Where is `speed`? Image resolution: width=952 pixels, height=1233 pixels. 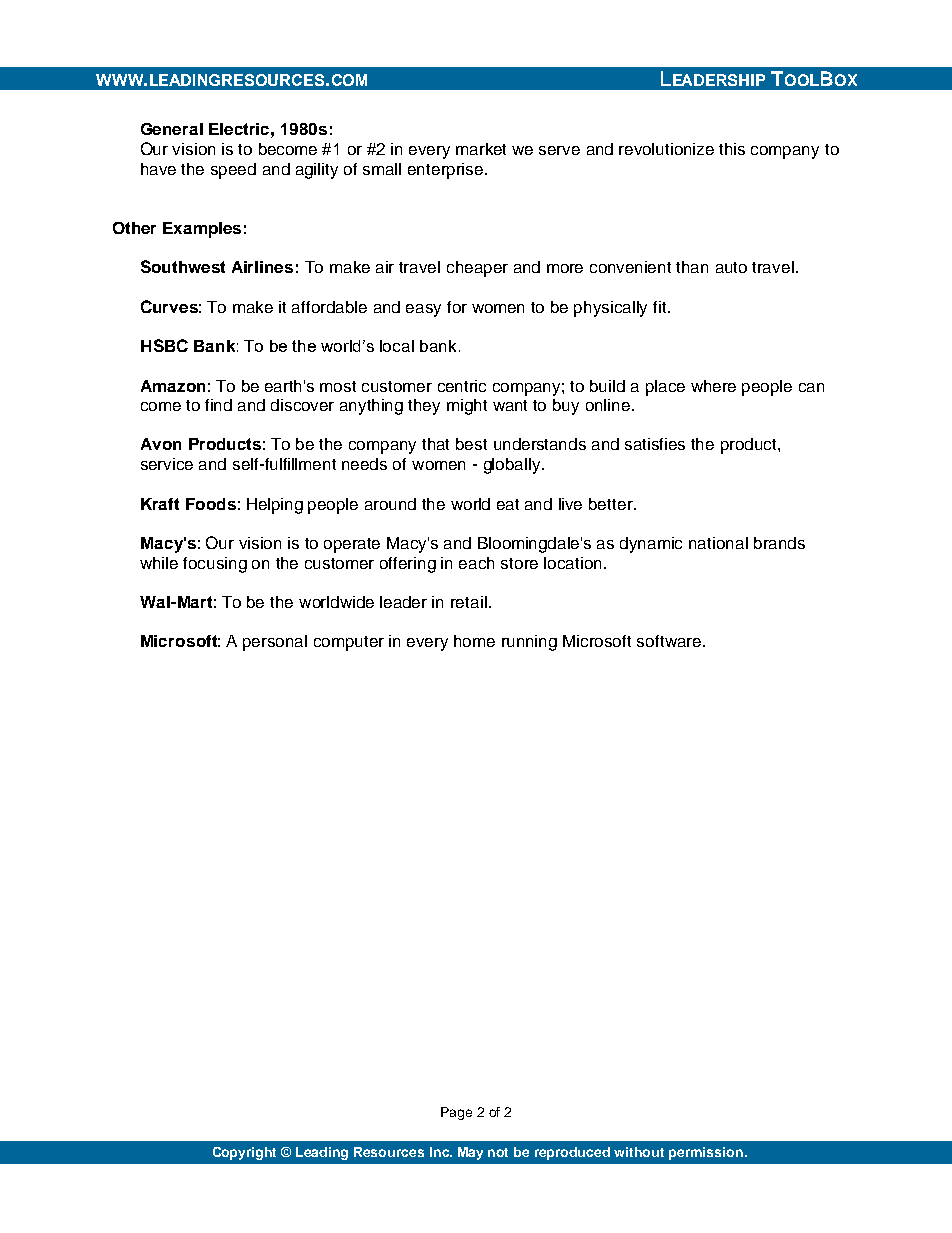
speed is located at coordinates (233, 171).
